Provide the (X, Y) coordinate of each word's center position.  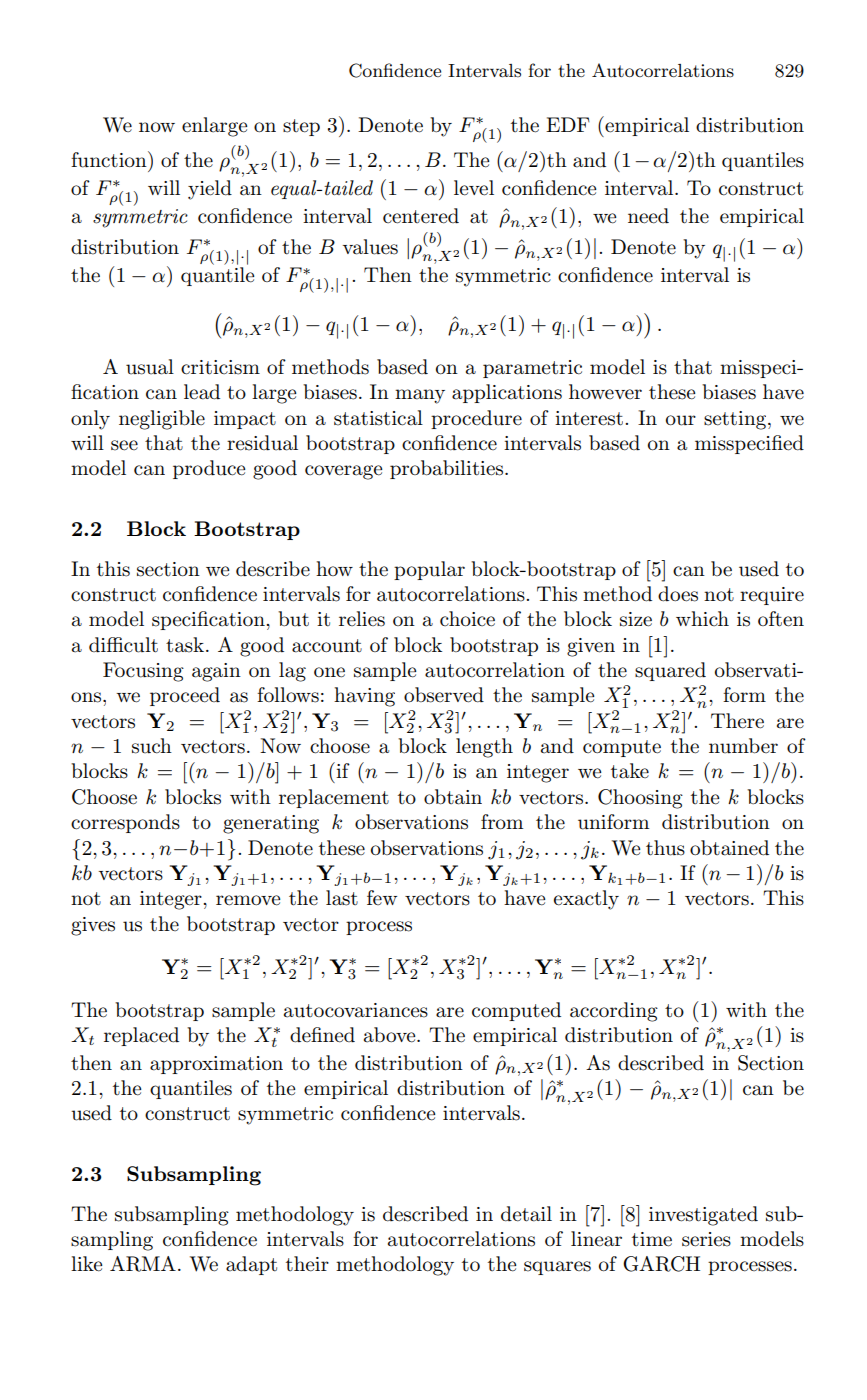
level (474, 188)
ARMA (143, 1264)
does (678, 594)
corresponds (125, 823)
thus (665, 848)
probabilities (448, 469)
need (648, 216)
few (382, 897)
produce (209, 469)
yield (210, 190)
